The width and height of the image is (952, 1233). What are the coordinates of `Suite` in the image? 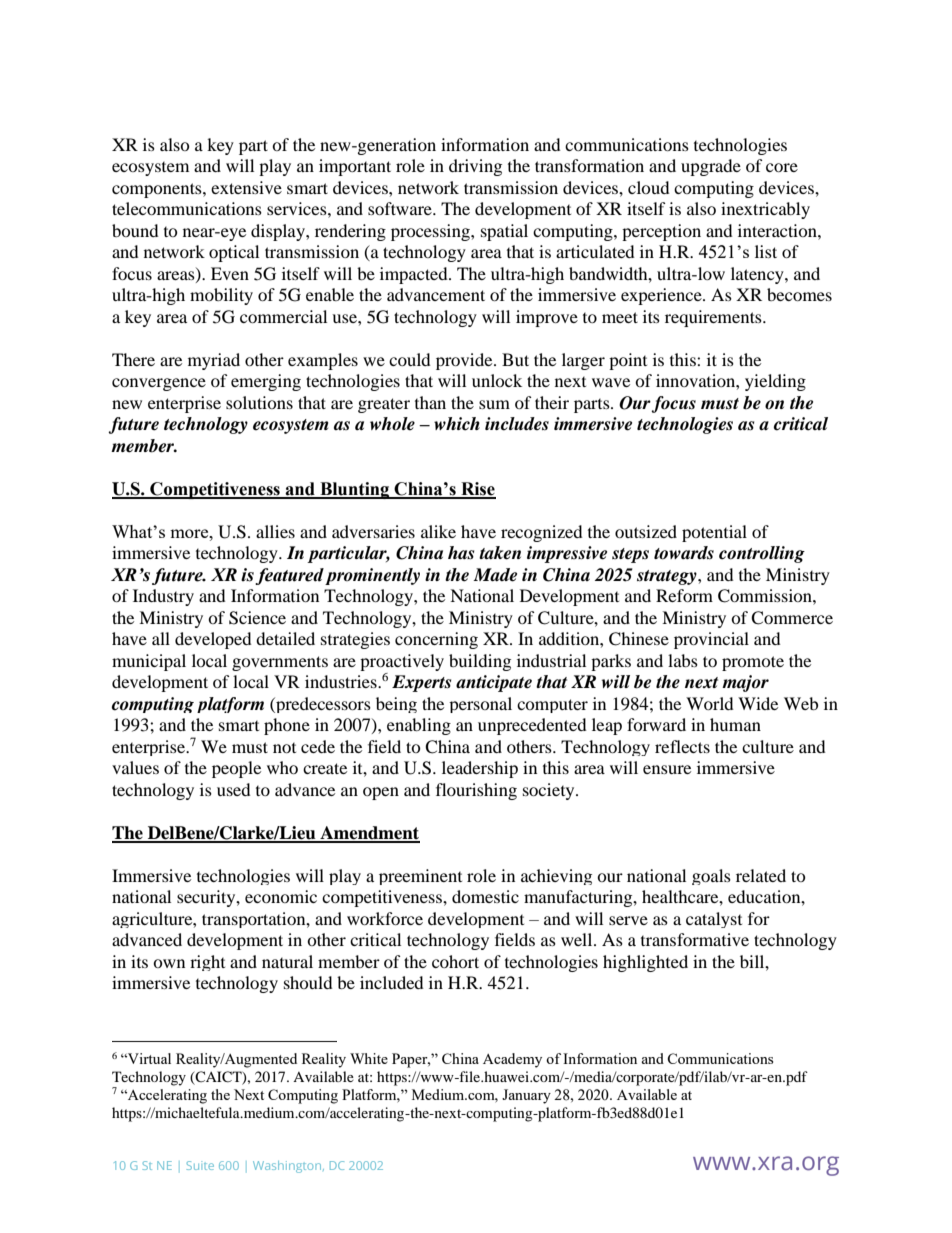 It's located at (200, 1165).
